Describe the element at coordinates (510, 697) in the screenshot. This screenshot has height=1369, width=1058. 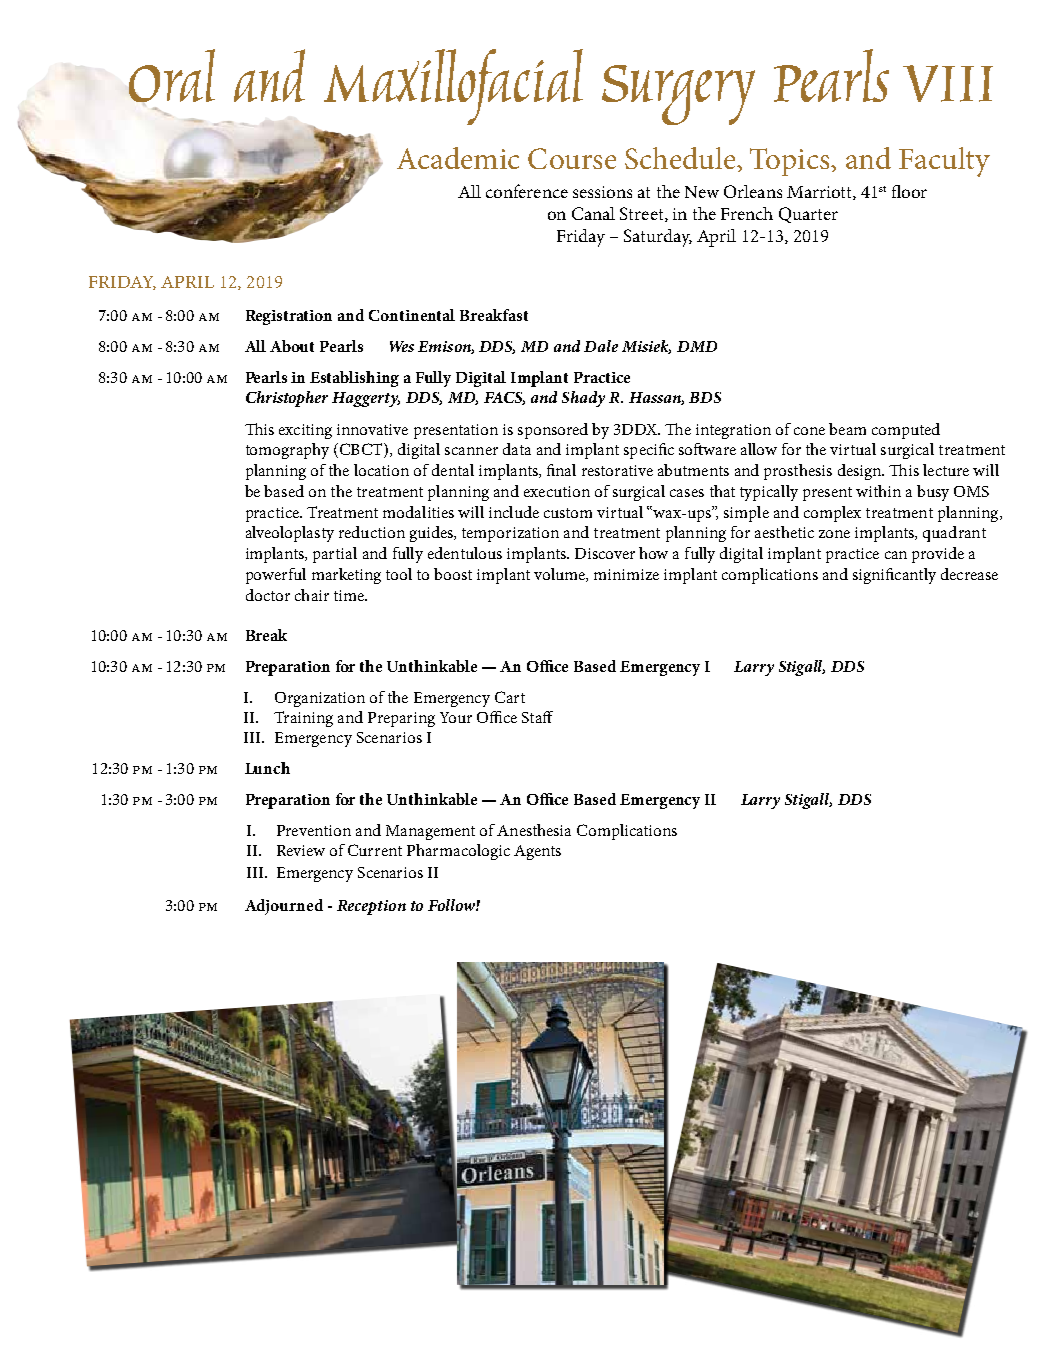
I see `Cart` at that location.
